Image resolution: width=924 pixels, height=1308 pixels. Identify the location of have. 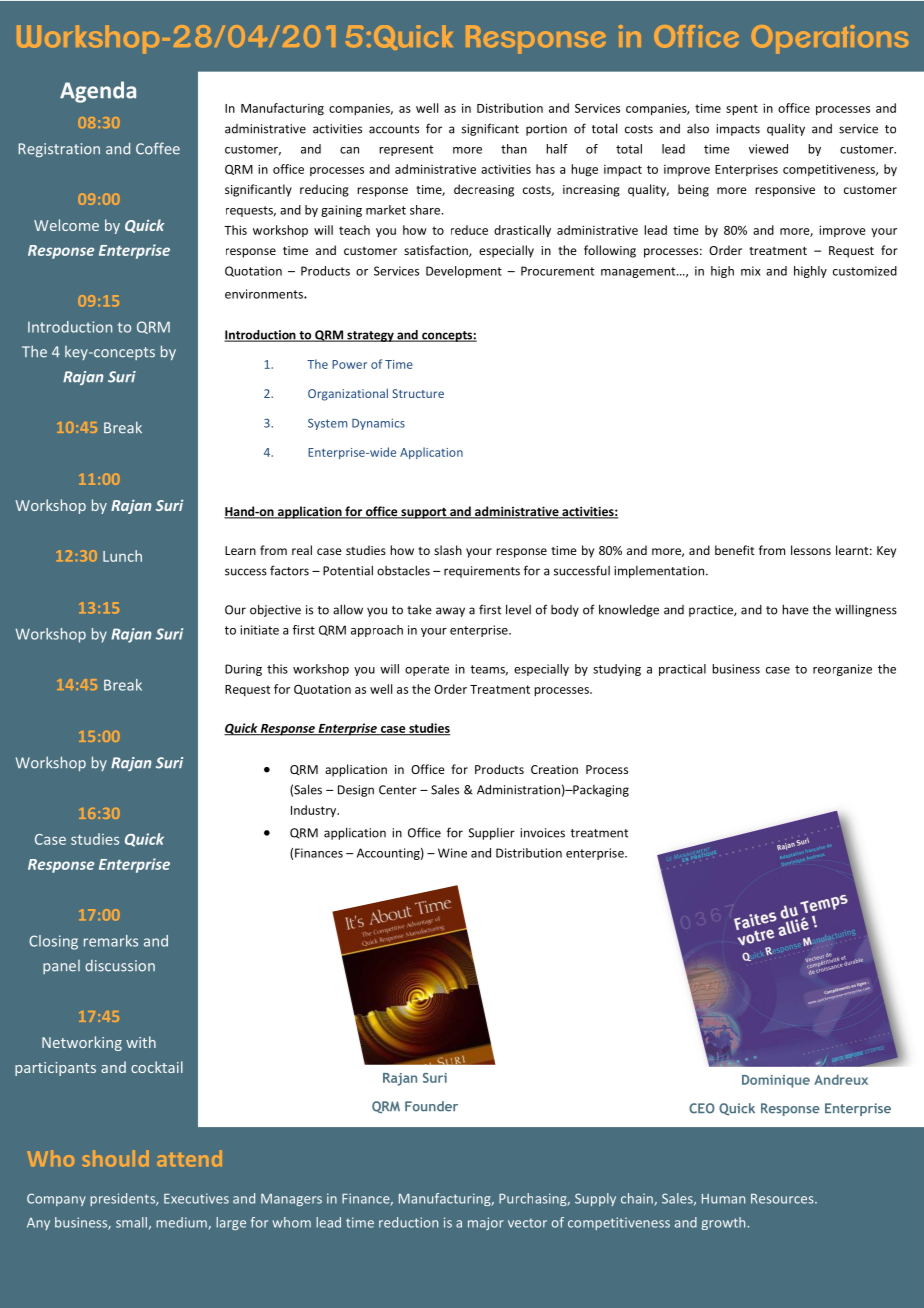
(795, 609).
